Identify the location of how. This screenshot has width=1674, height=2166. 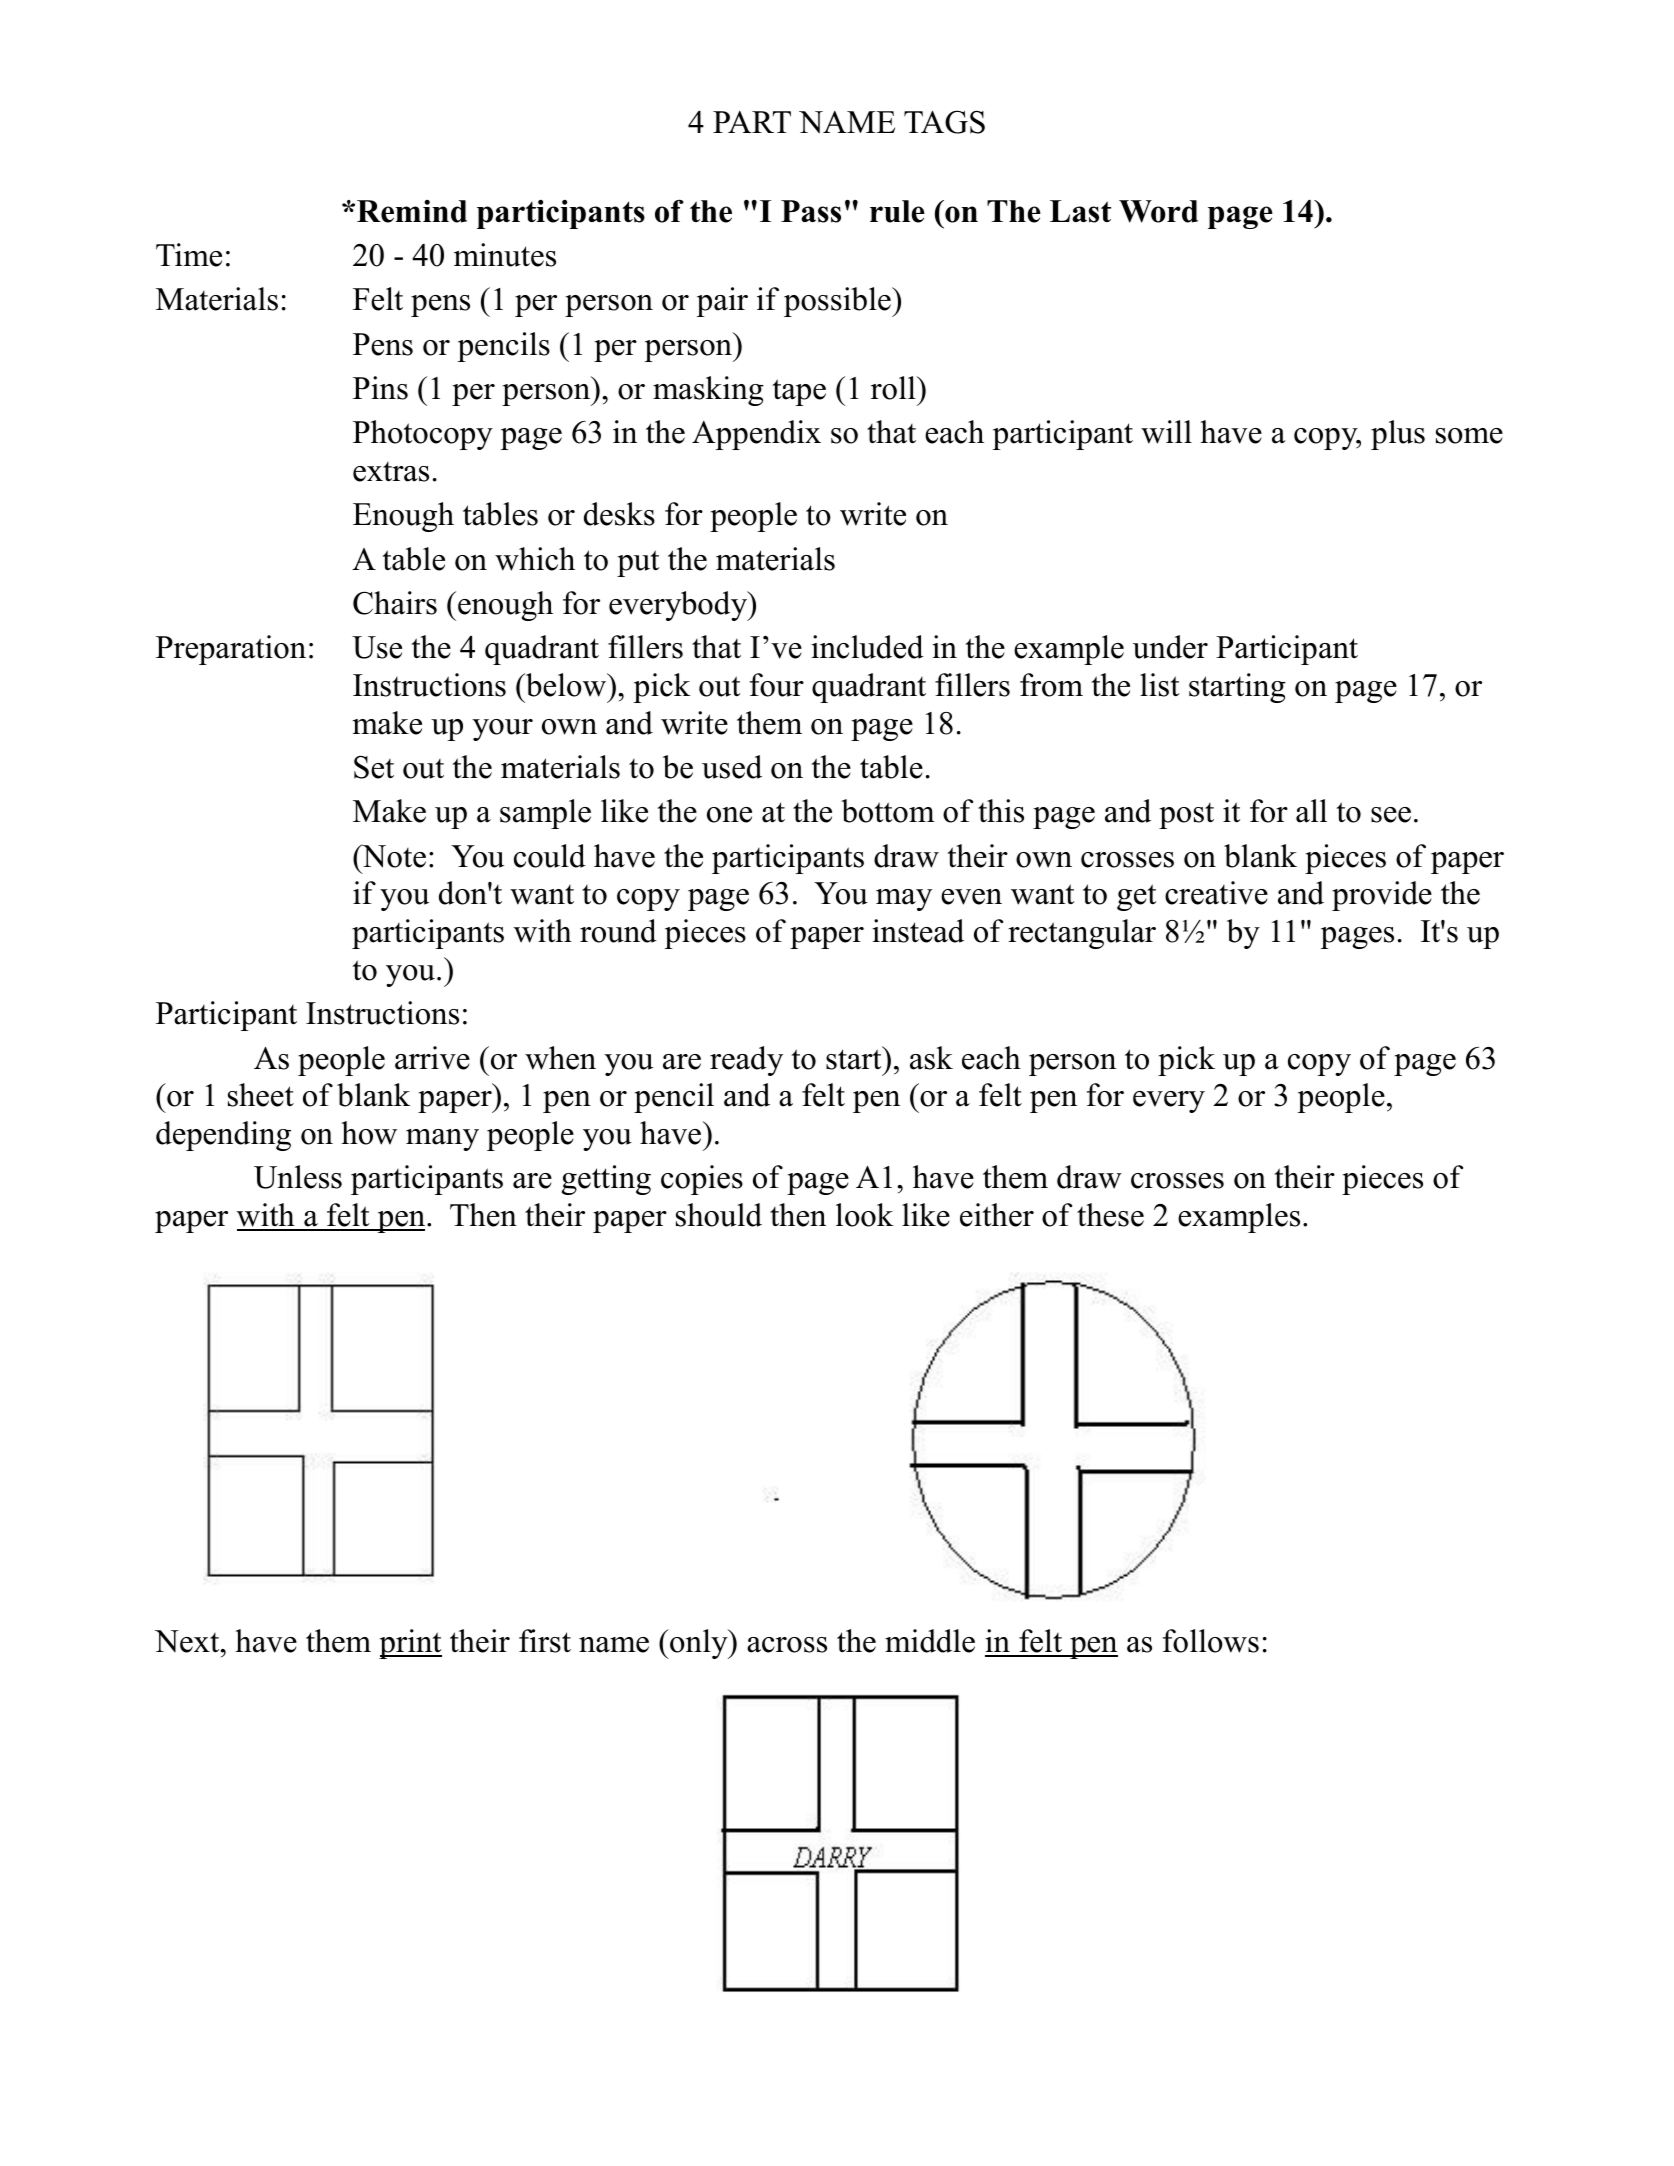
(369, 1133).
